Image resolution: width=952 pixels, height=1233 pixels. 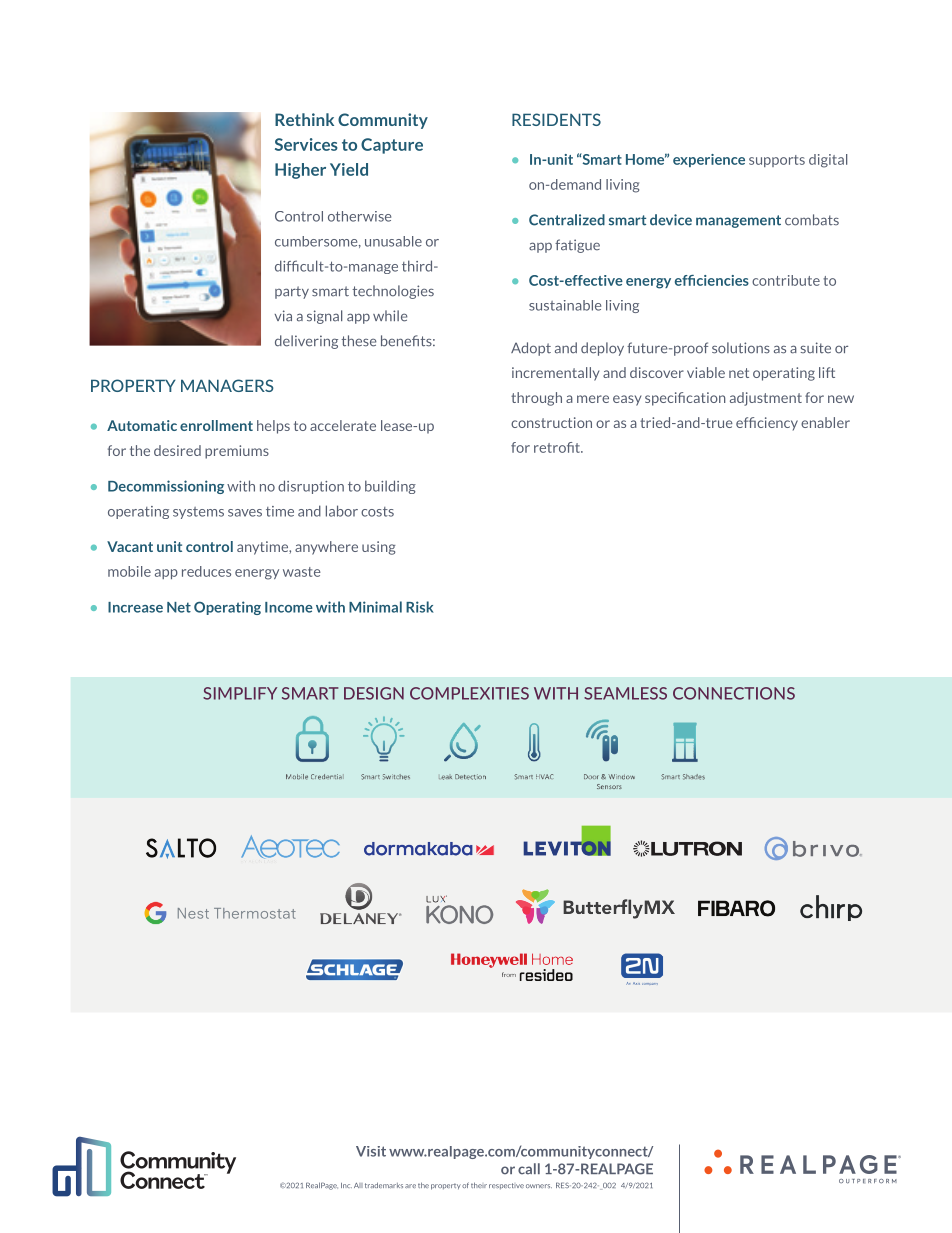 What do you see at coordinates (469, 693) in the document?
I see `COMPLEXITIES` at bounding box center [469, 693].
